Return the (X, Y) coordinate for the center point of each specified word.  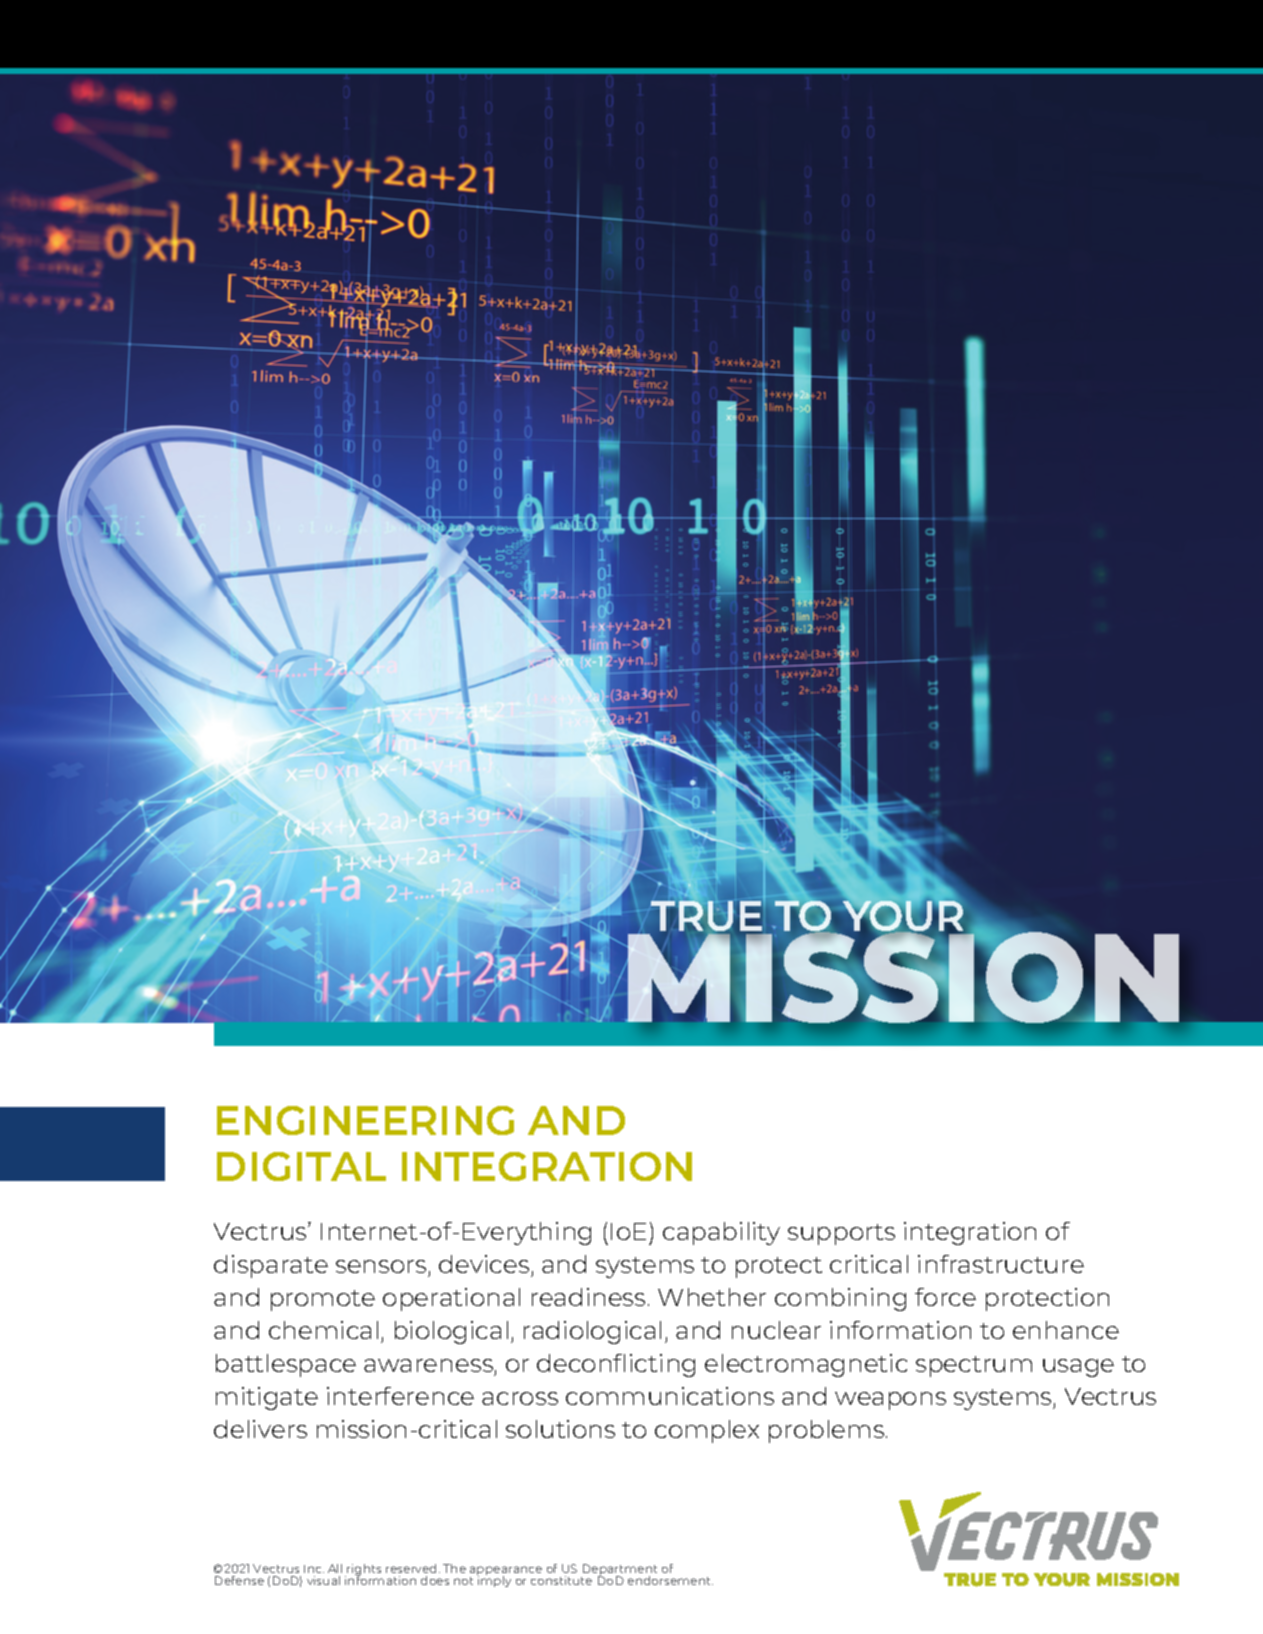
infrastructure (1001, 1264)
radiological (592, 1332)
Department (619, 1571)
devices (484, 1264)
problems (826, 1431)
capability (721, 1233)
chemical (323, 1330)
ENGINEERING (365, 1120)
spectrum (974, 1366)
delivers (260, 1429)
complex (707, 1431)
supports (841, 1234)
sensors (381, 1266)
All (335, 1568)
